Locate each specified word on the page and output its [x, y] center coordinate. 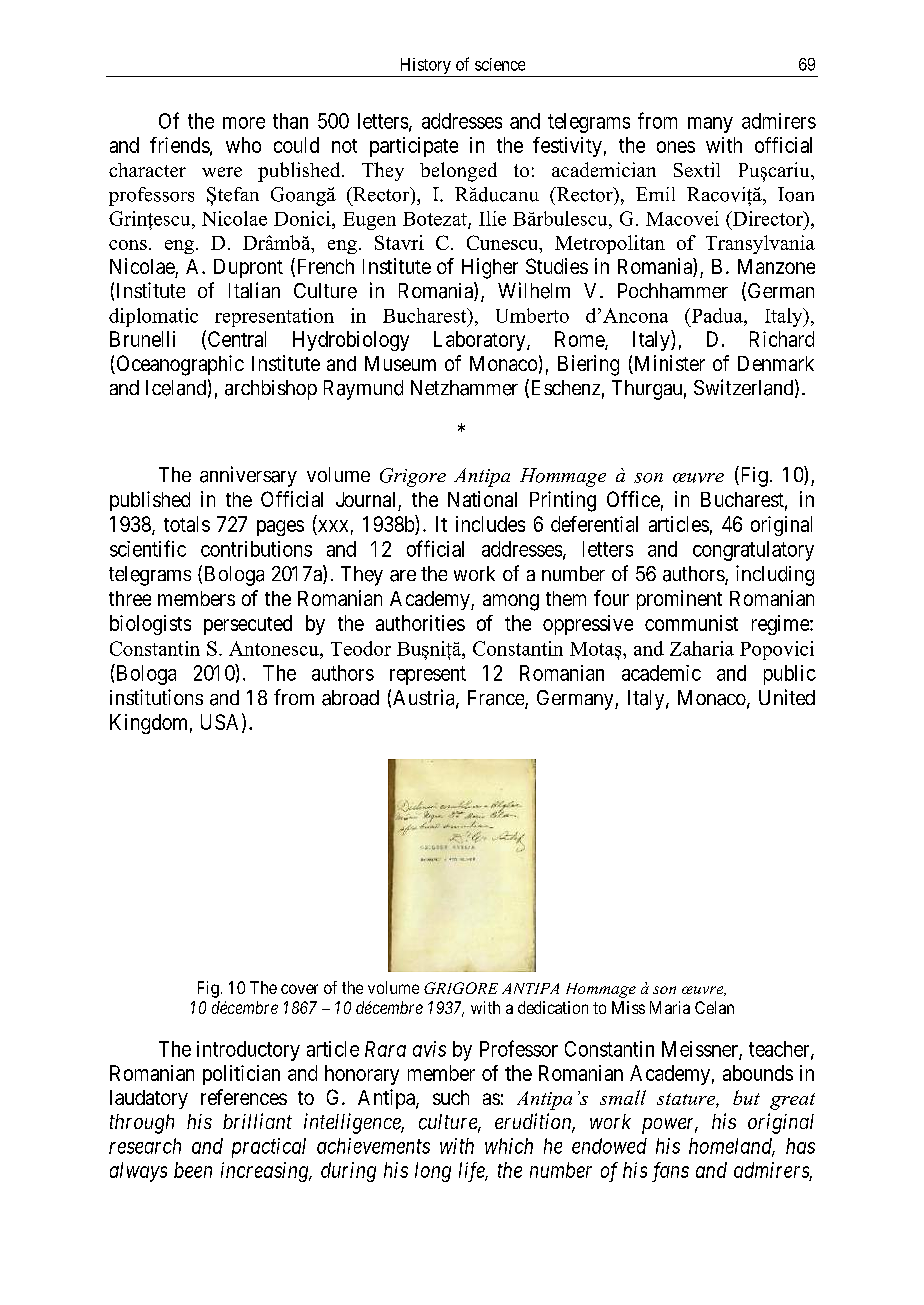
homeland [732, 1147]
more [244, 123]
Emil [655, 194]
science [500, 64]
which [509, 1146]
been [193, 1170]
